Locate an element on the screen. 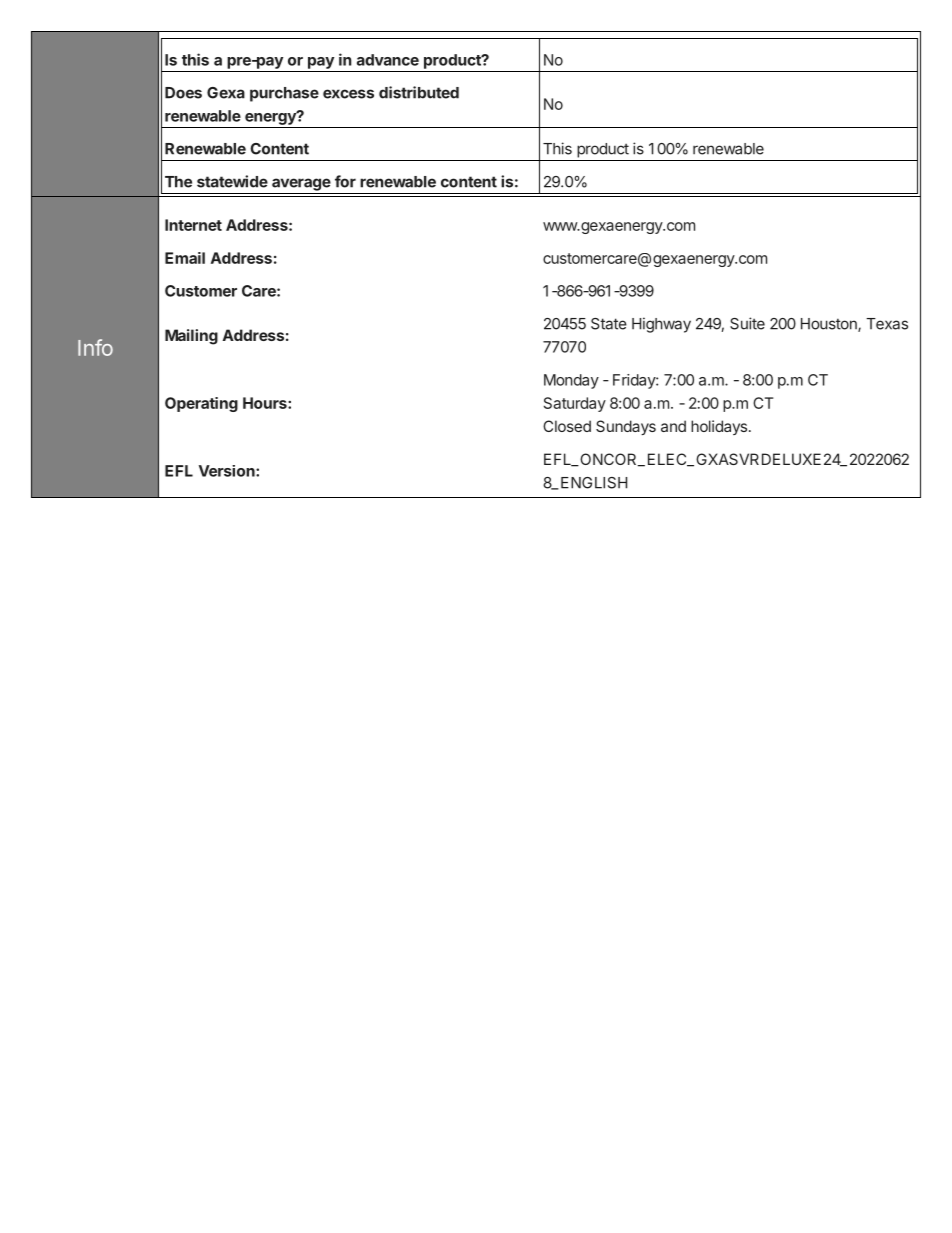 The image size is (952, 1233). Email is located at coordinates (185, 258).
